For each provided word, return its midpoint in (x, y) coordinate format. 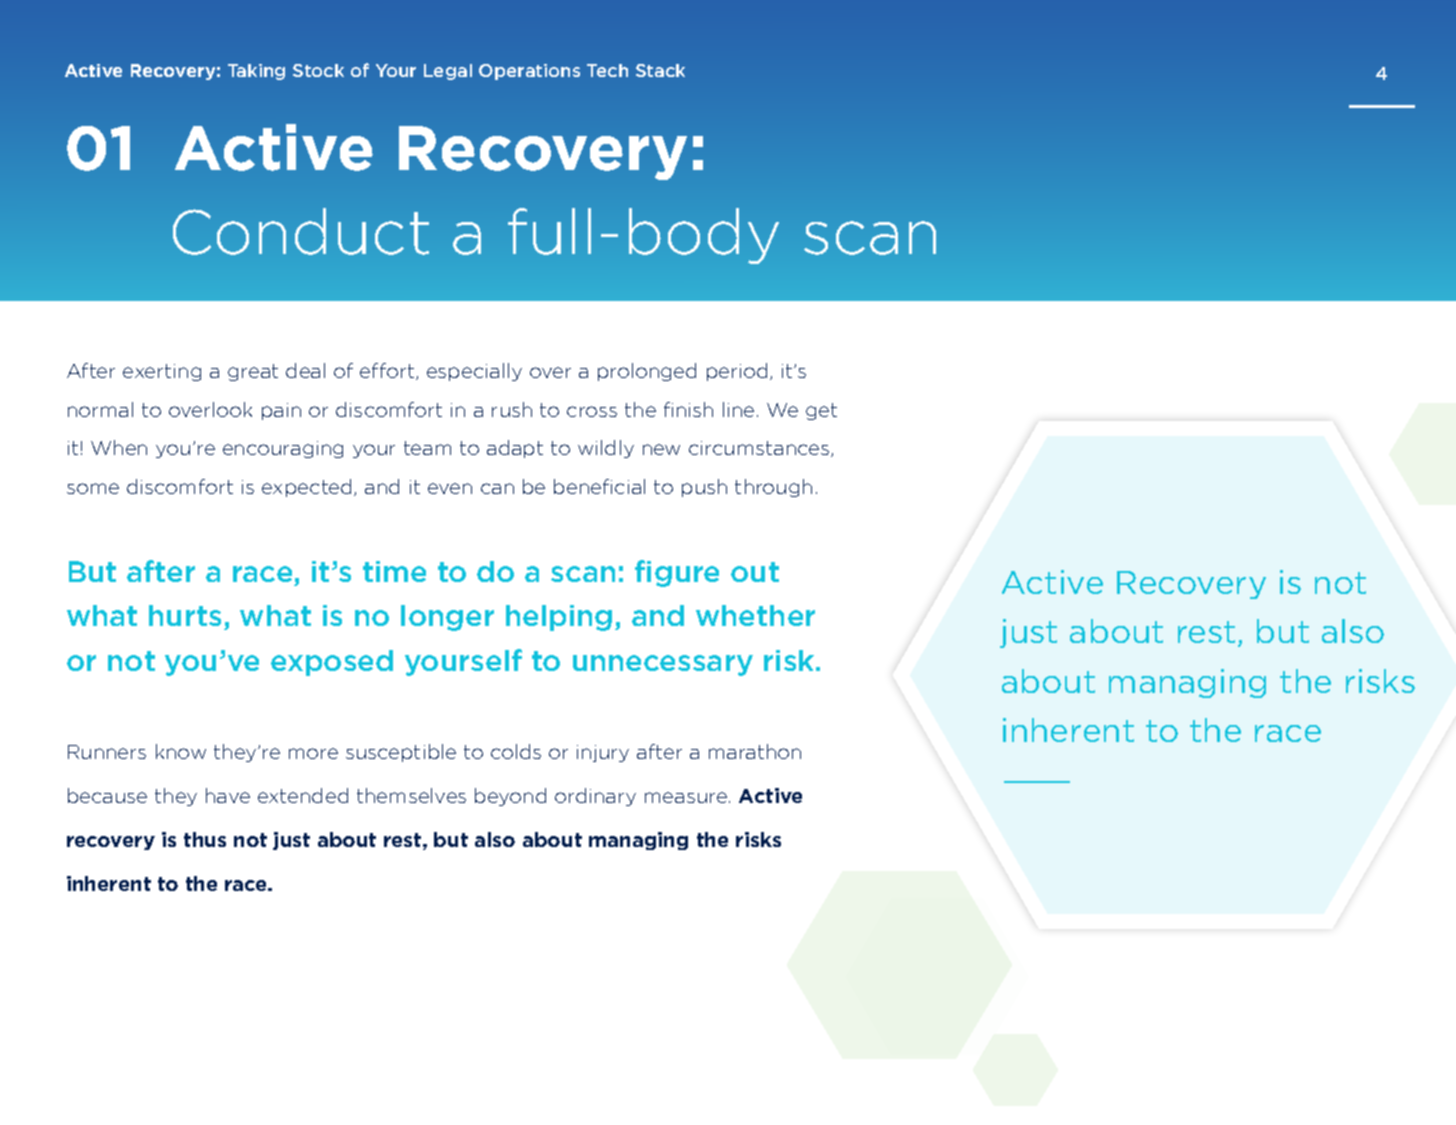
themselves (411, 795)
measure (687, 797)
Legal (448, 72)
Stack (660, 70)
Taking (256, 72)
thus (205, 839)
